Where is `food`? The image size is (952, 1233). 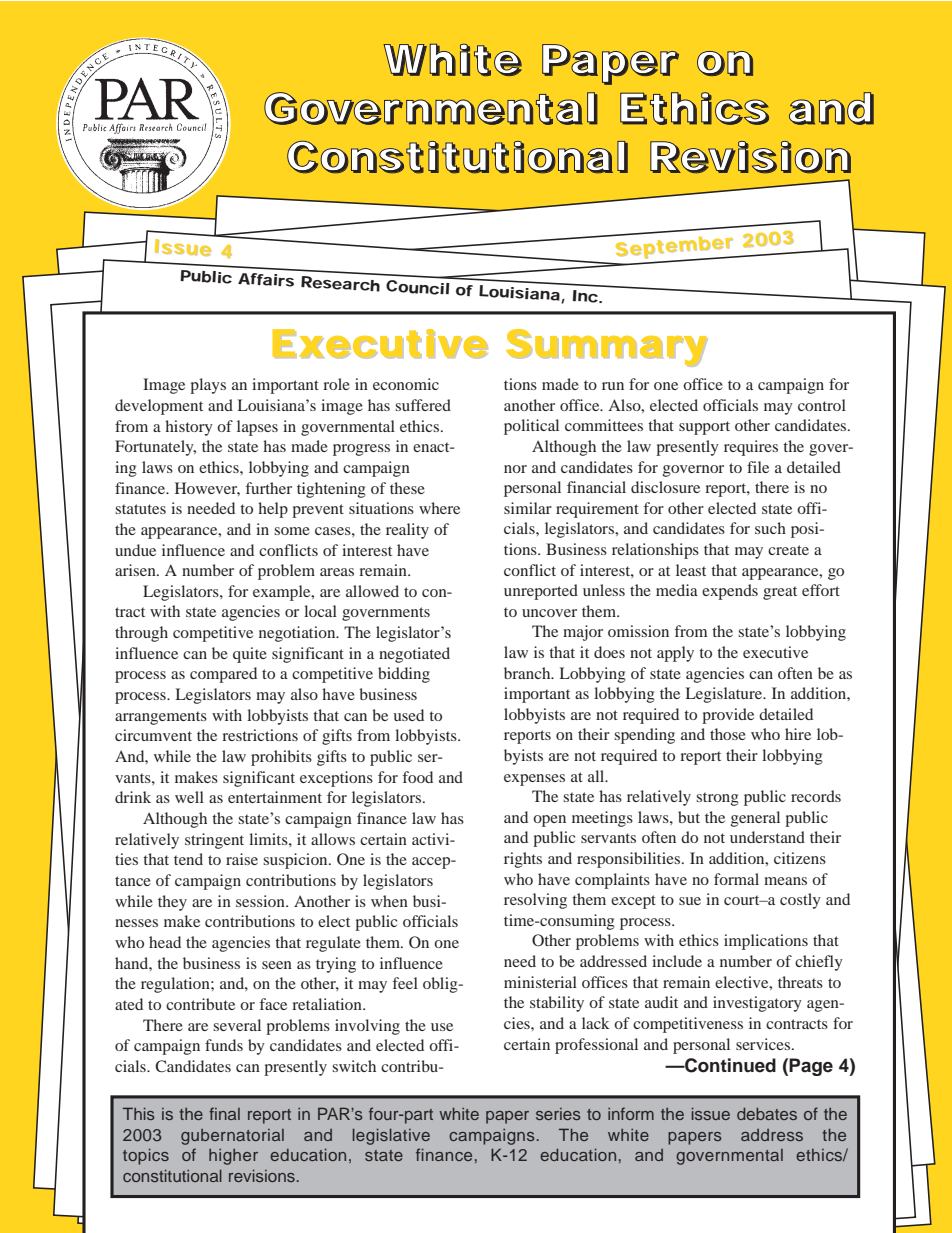
food is located at coordinates (418, 777).
